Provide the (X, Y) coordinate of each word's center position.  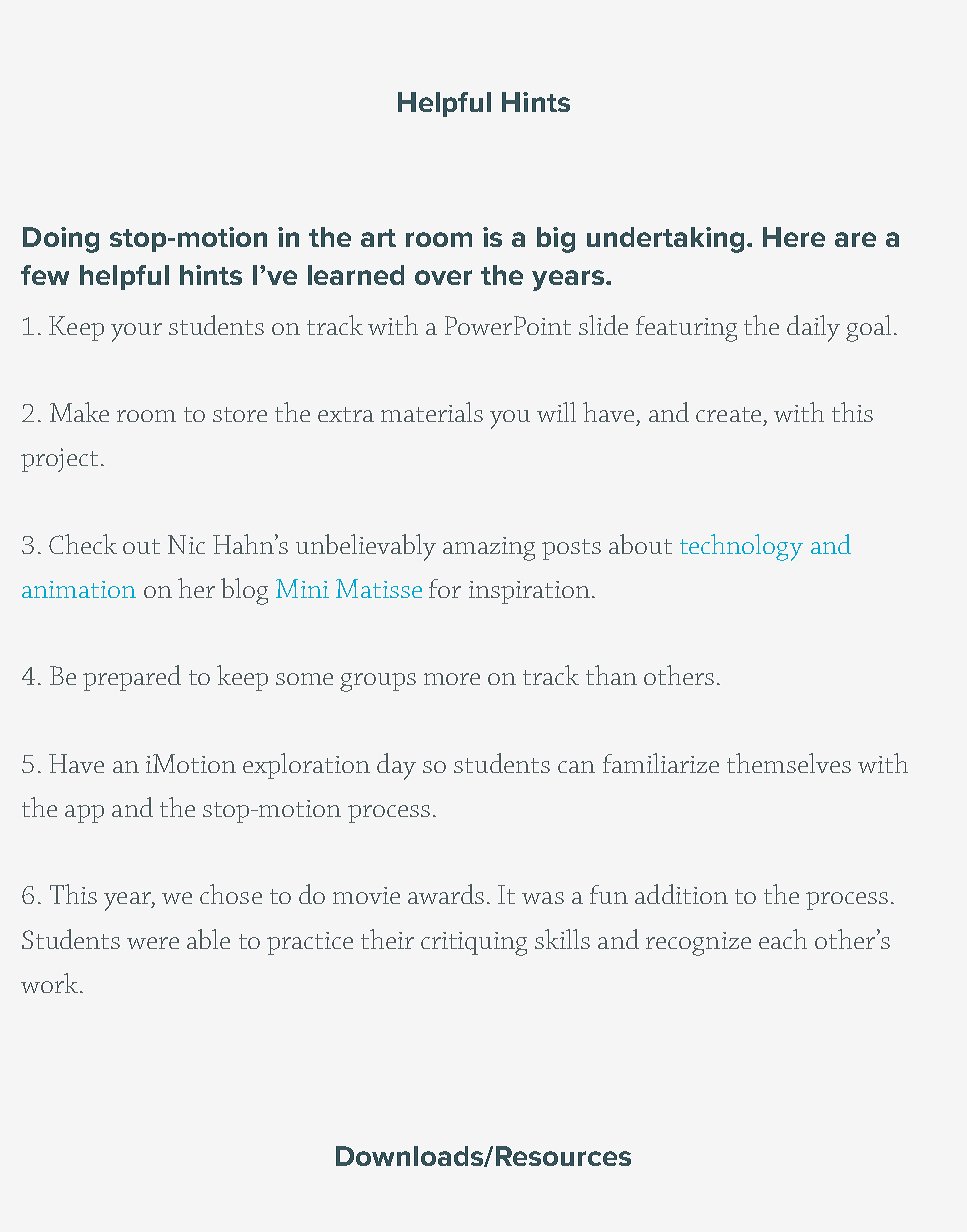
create (728, 414)
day (396, 766)
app (84, 814)
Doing (61, 240)
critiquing (474, 944)
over (443, 277)
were (153, 943)
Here (794, 237)
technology (741, 547)
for (445, 588)
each (783, 939)
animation (79, 589)
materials (432, 412)
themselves (789, 763)
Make (79, 412)
